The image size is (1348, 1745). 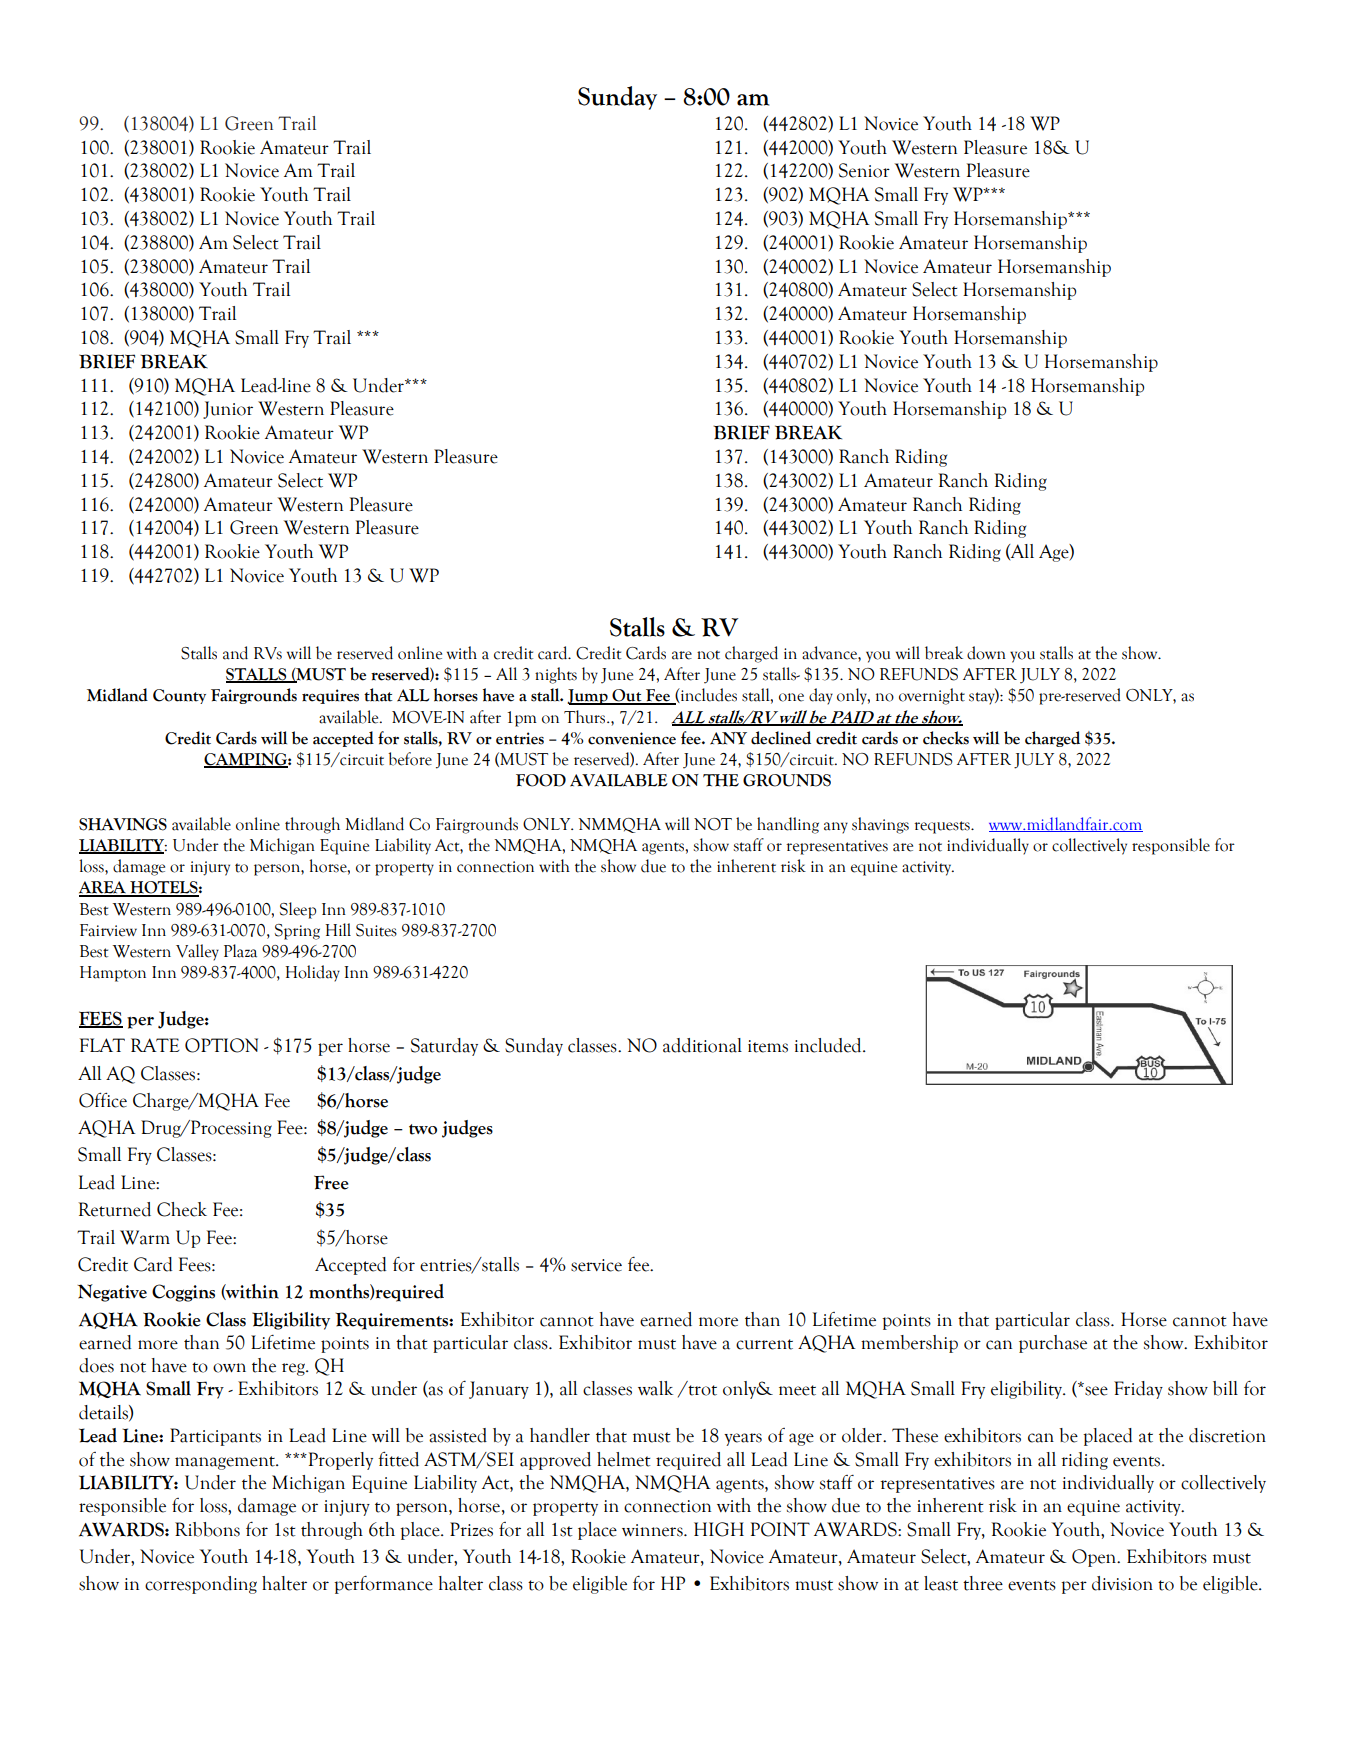 I want to click on handling, so click(x=788, y=825).
